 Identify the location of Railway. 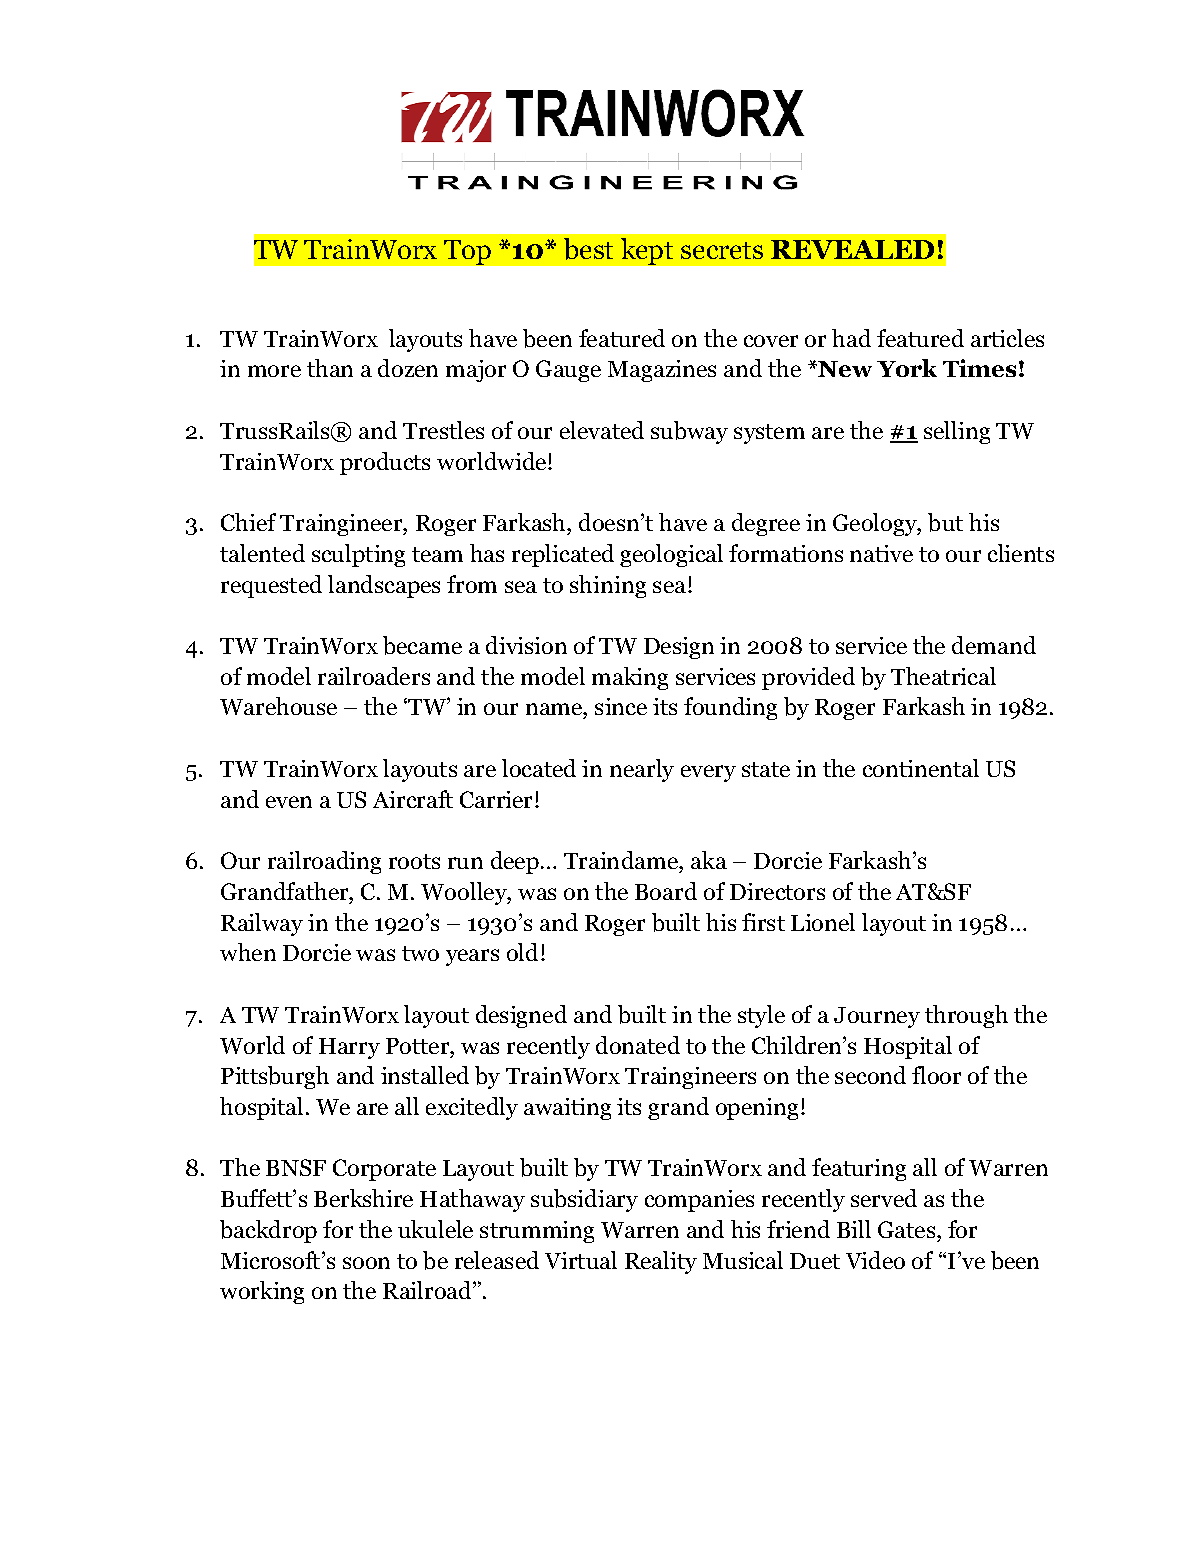
(262, 924).
